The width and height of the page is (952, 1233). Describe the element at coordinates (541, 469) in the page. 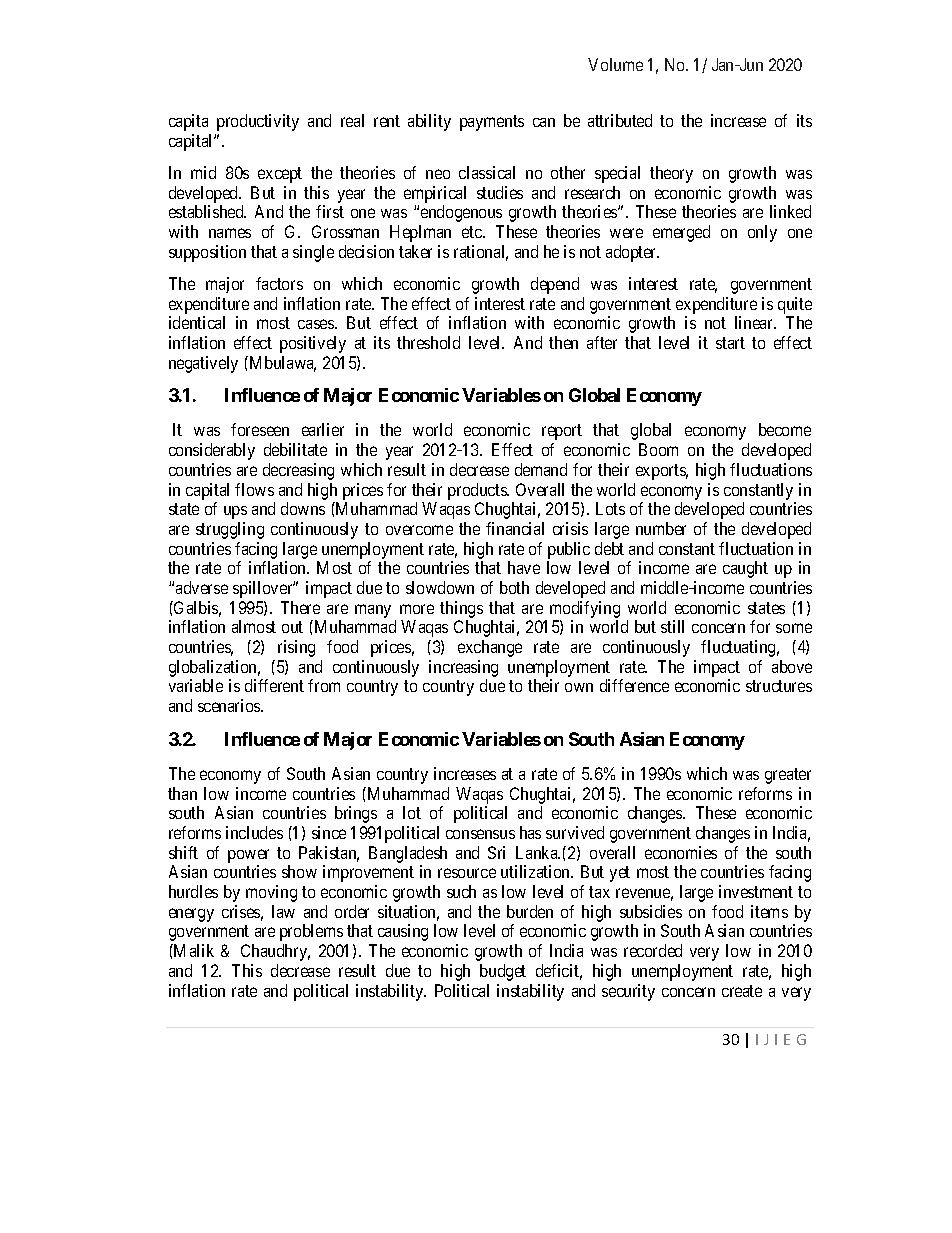

I see `demand` at that location.
